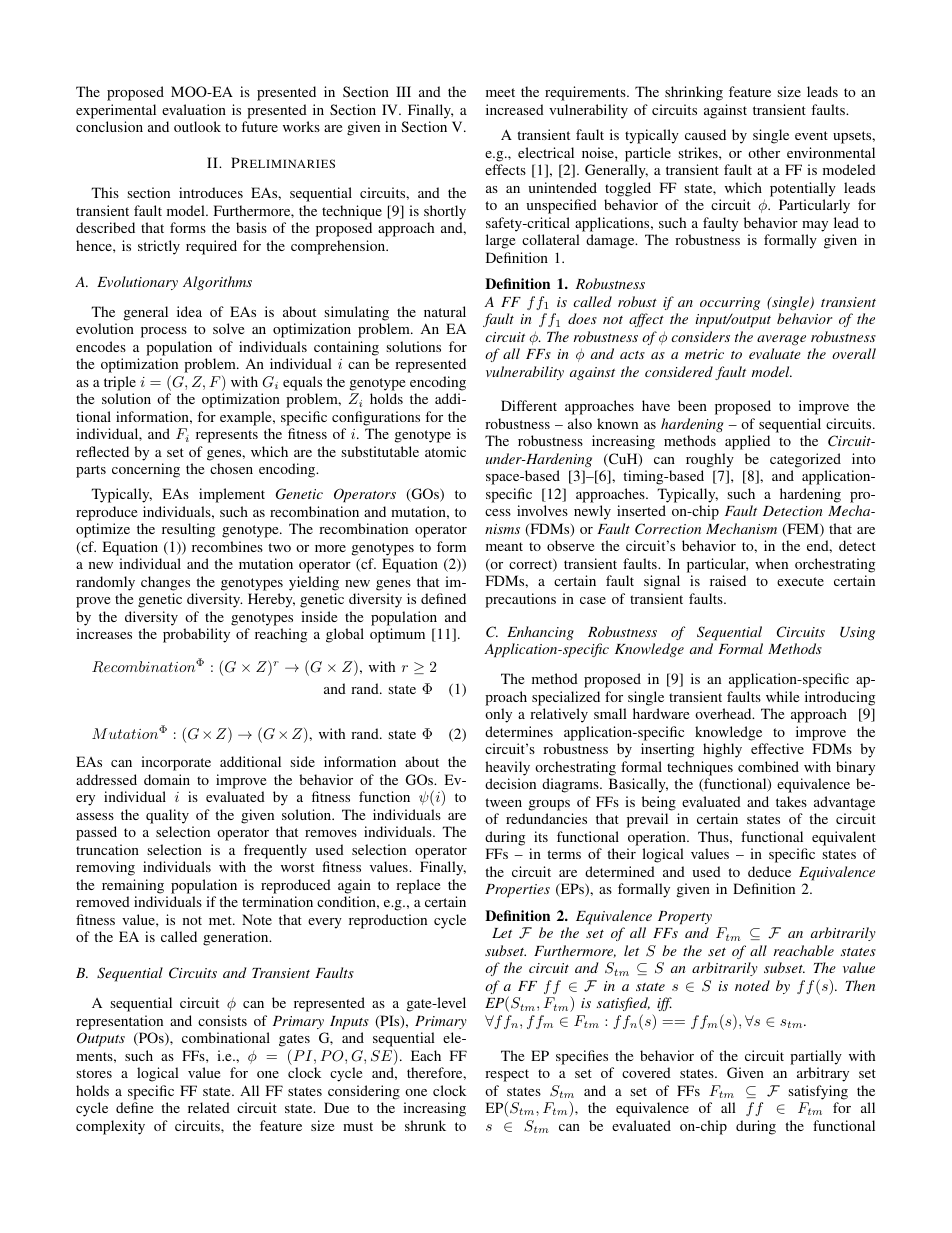  Describe the element at coordinates (818, 1092) in the screenshot. I see `satisfying` at that location.
